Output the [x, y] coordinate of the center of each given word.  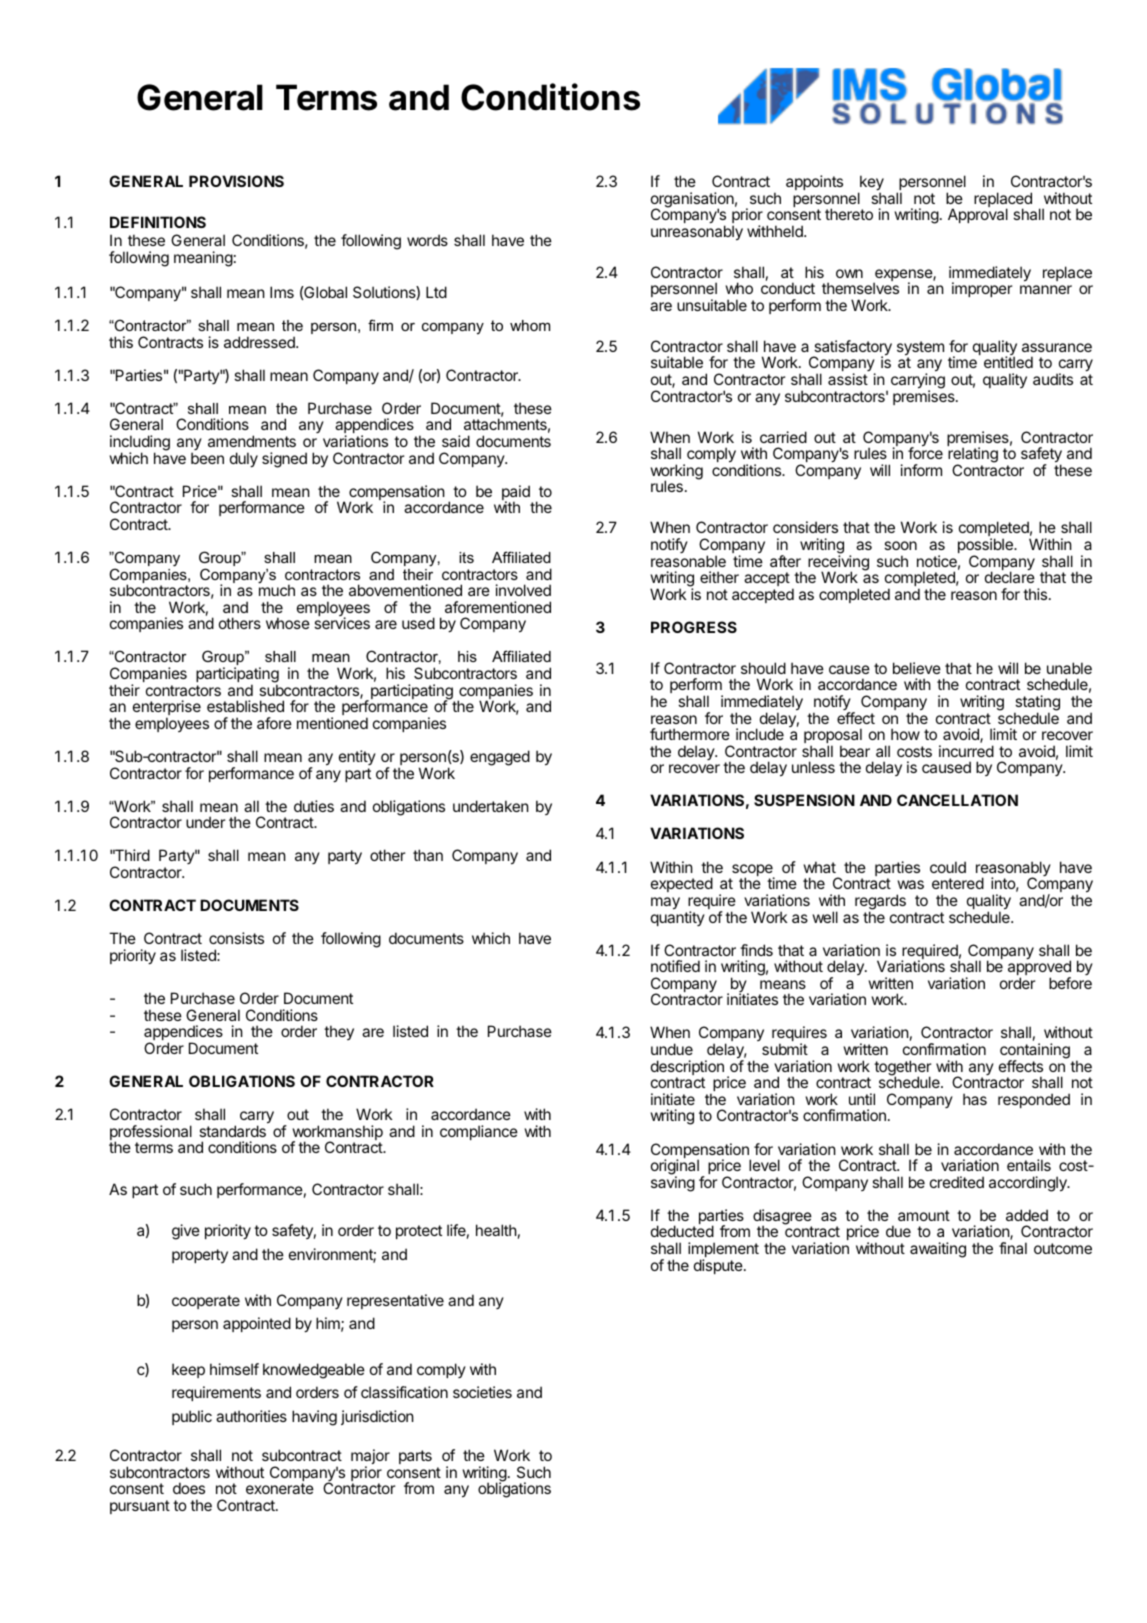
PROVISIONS [236, 181]
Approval [978, 215]
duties [314, 806]
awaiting [938, 1250]
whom [530, 325]
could [948, 867]
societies [482, 1392]
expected [682, 884]
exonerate [280, 1488]
